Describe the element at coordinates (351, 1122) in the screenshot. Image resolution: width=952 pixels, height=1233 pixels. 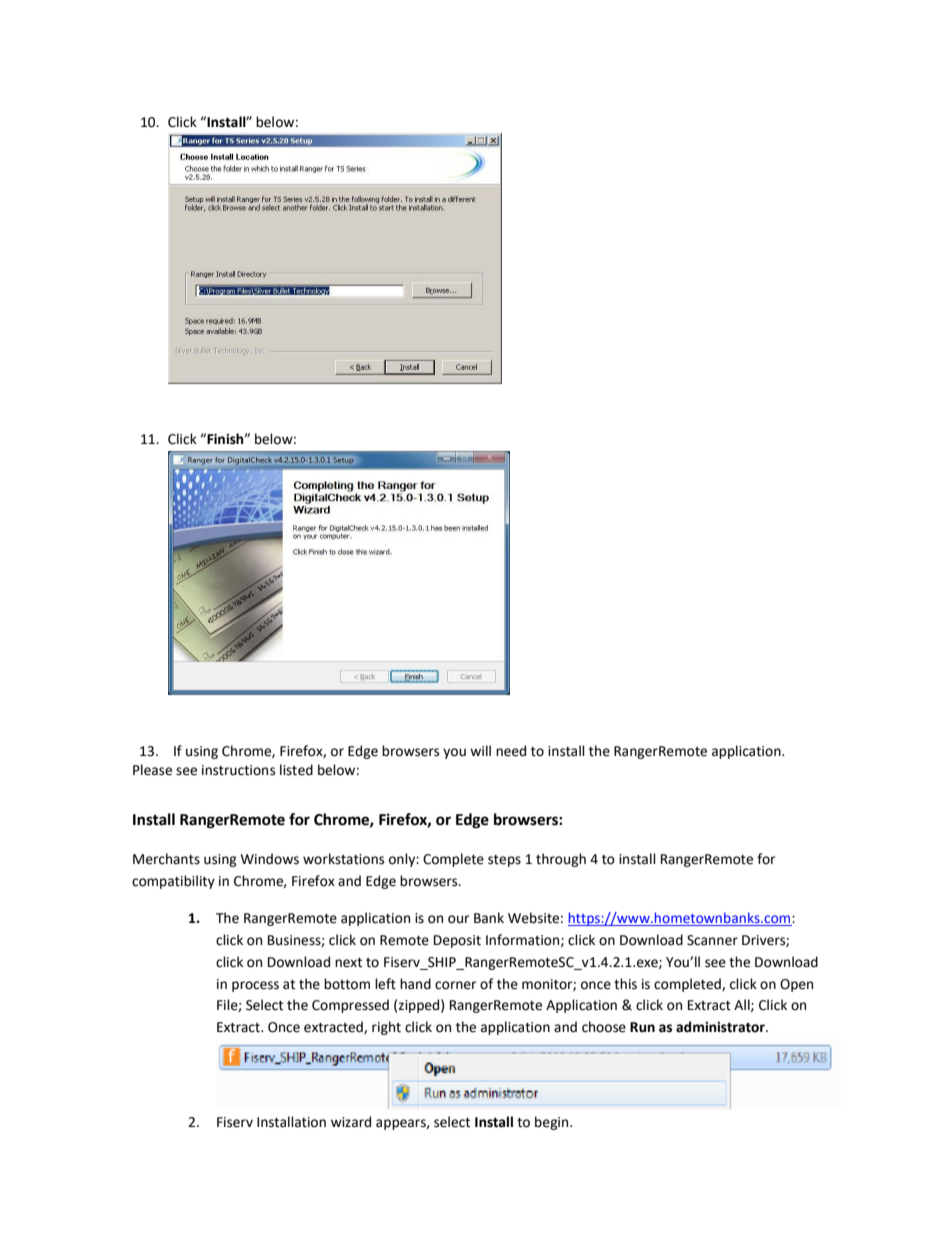
I see `wizard` at that location.
